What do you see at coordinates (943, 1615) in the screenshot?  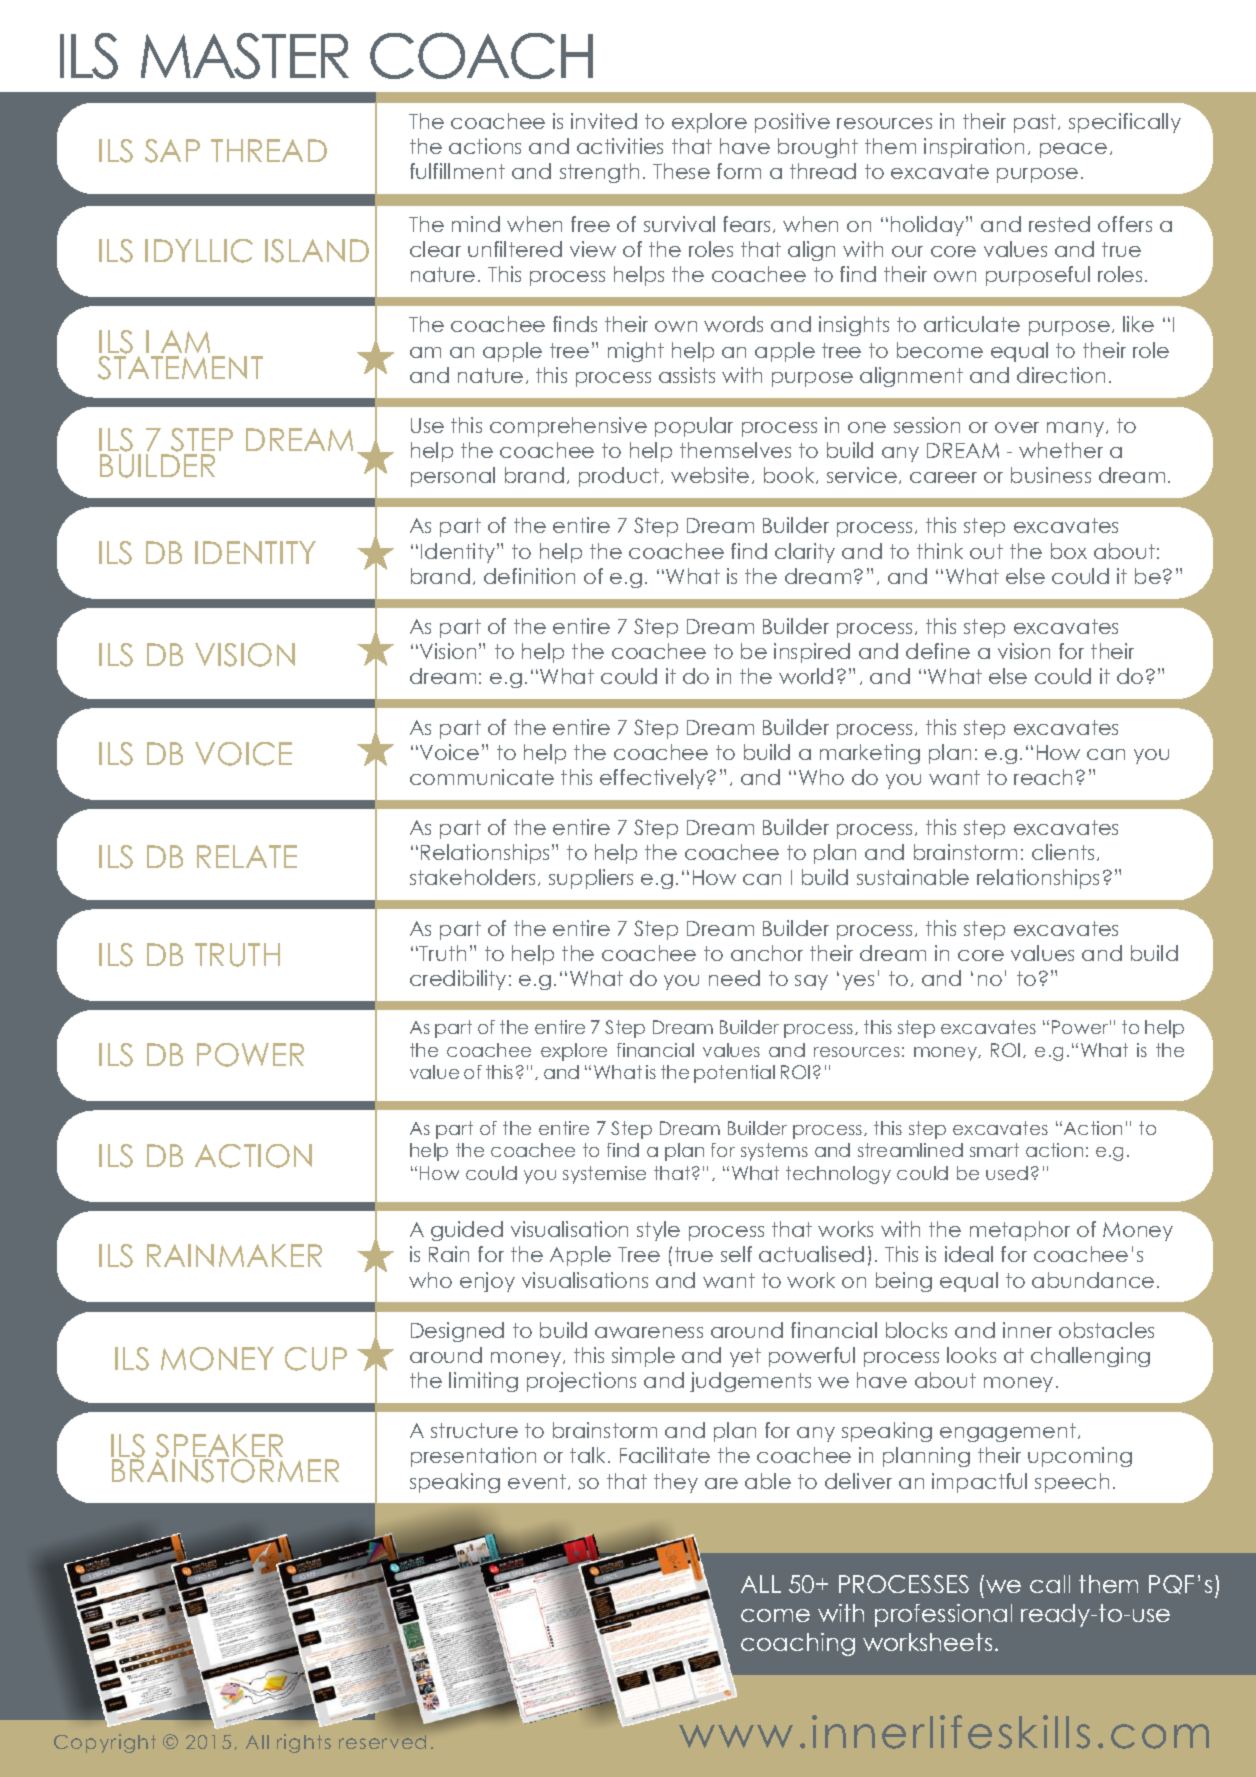 I see `professional` at bounding box center [943, 1615].
